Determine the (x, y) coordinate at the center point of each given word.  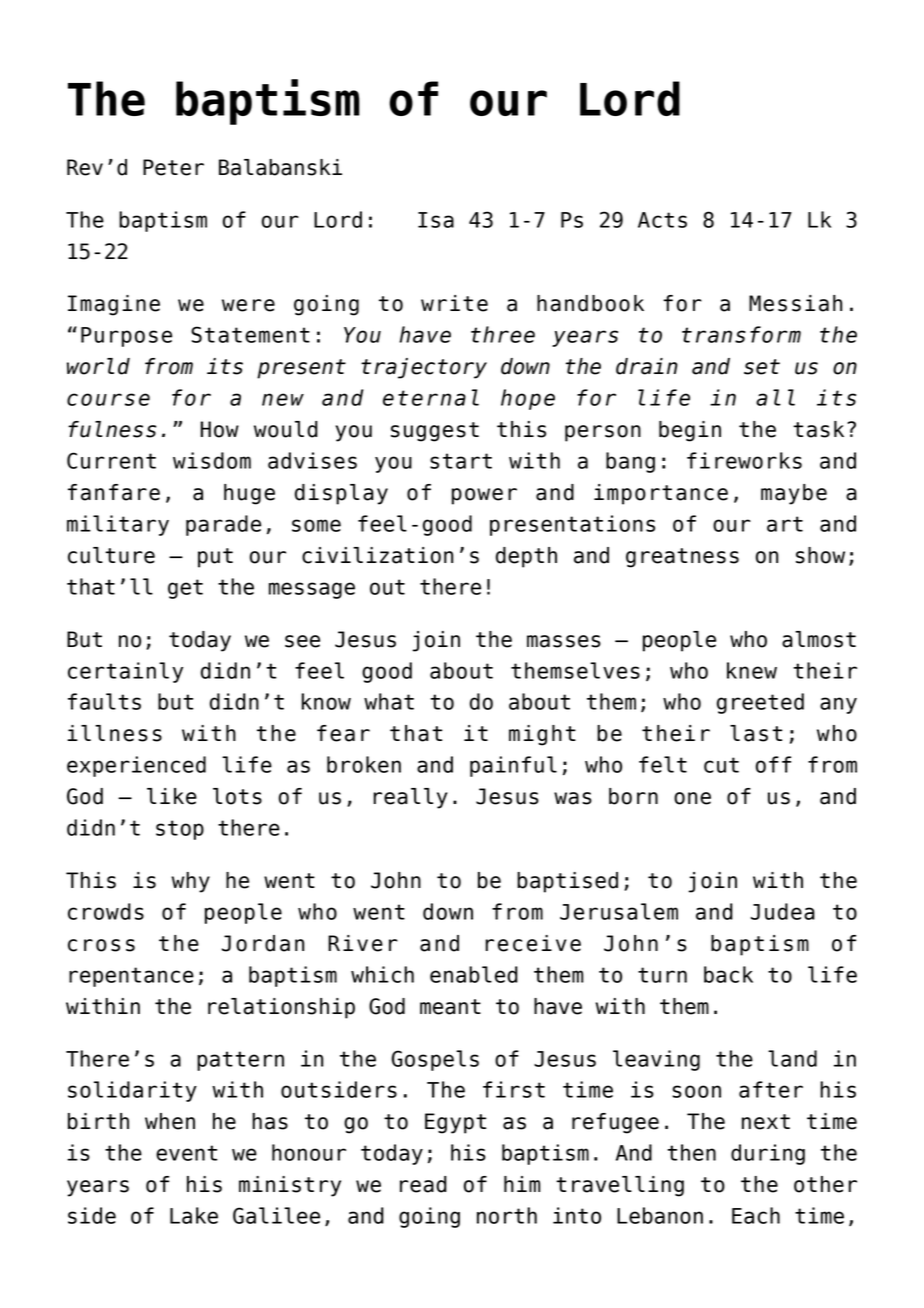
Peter (173, 167)
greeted (760, 703)
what (389, 701)
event (186, 1153)
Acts (662, 220)
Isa (436, 220)
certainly (125, 672)
